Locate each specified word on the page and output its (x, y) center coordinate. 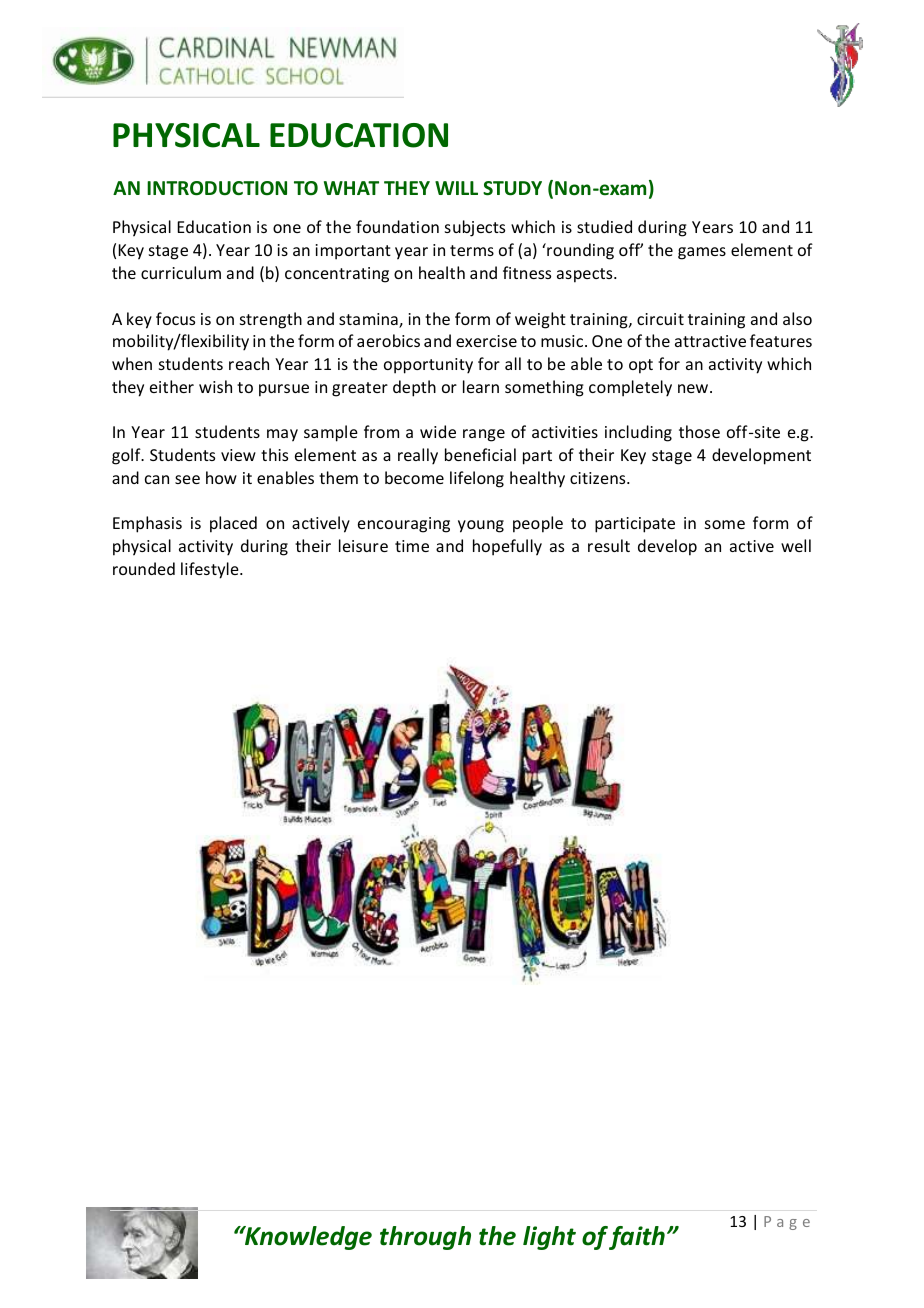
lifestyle (211, 570)
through (425, 1238)
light (549, 1238)
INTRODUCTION (217, 188)
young (481, 526)
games (702, 253)
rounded (144, 568)
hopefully (507, 547)
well (796, 545)
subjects (475, 228)
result (609, 545)
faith (637, 1238)
